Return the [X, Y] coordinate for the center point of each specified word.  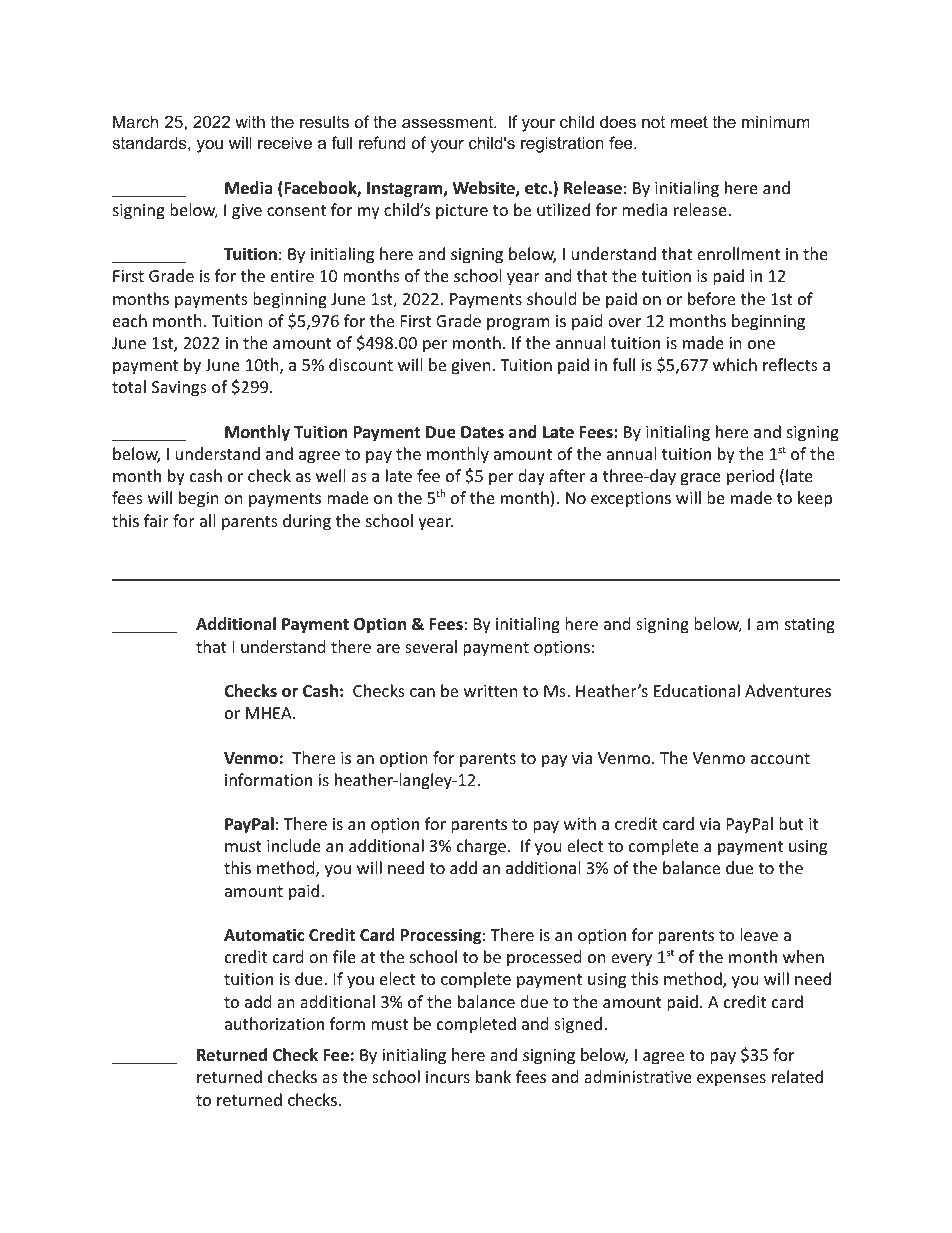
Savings [179, 389]
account [780, 758]
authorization [274, 1023]
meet [689, 122]
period [750, 477]
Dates [482, 432]
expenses [731, 1080]
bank [493, 1076]
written [491, 691]
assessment [448, 122]
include [294, 845]
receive [285, 142]
